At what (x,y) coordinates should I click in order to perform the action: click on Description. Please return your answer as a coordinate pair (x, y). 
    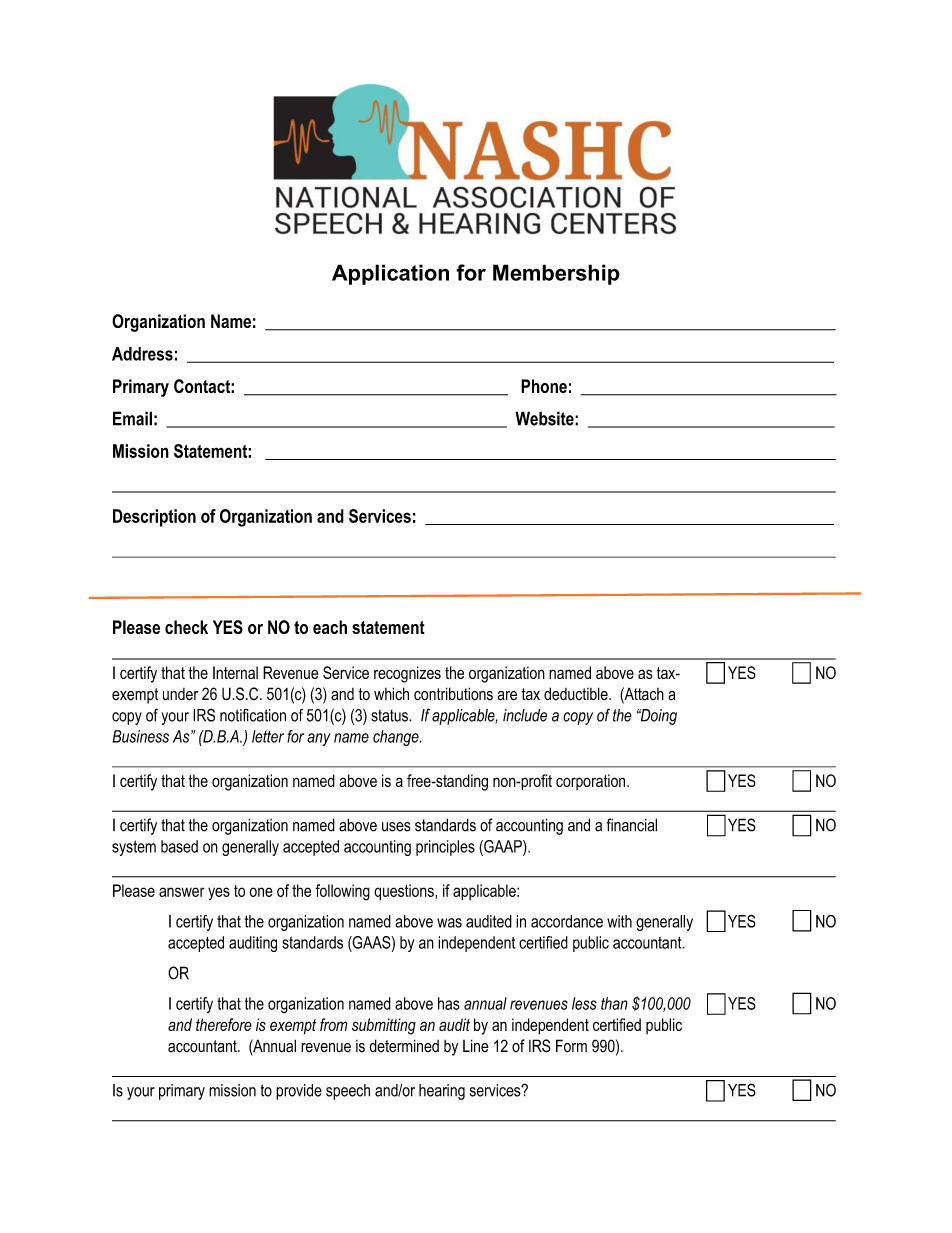
    Looking at the image, I should click on (154, 518).
